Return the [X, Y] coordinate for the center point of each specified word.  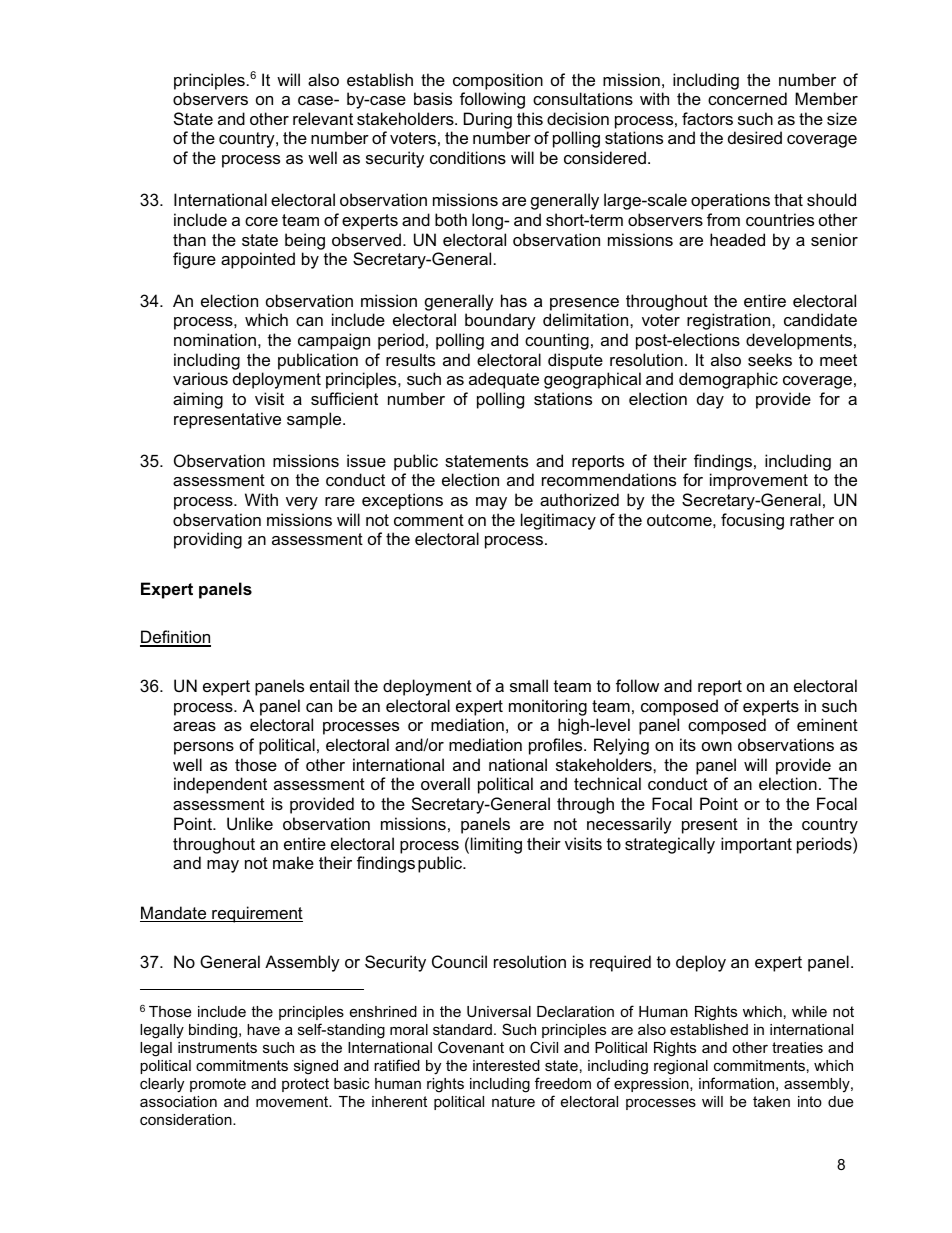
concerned [747, 98]
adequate [504, 380]
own [717, 746]
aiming [198, 400]
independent [220, 785]
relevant [323, 118]
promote [218, 1085]
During [488, 120]
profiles [557, 746]
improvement [759, 481]
